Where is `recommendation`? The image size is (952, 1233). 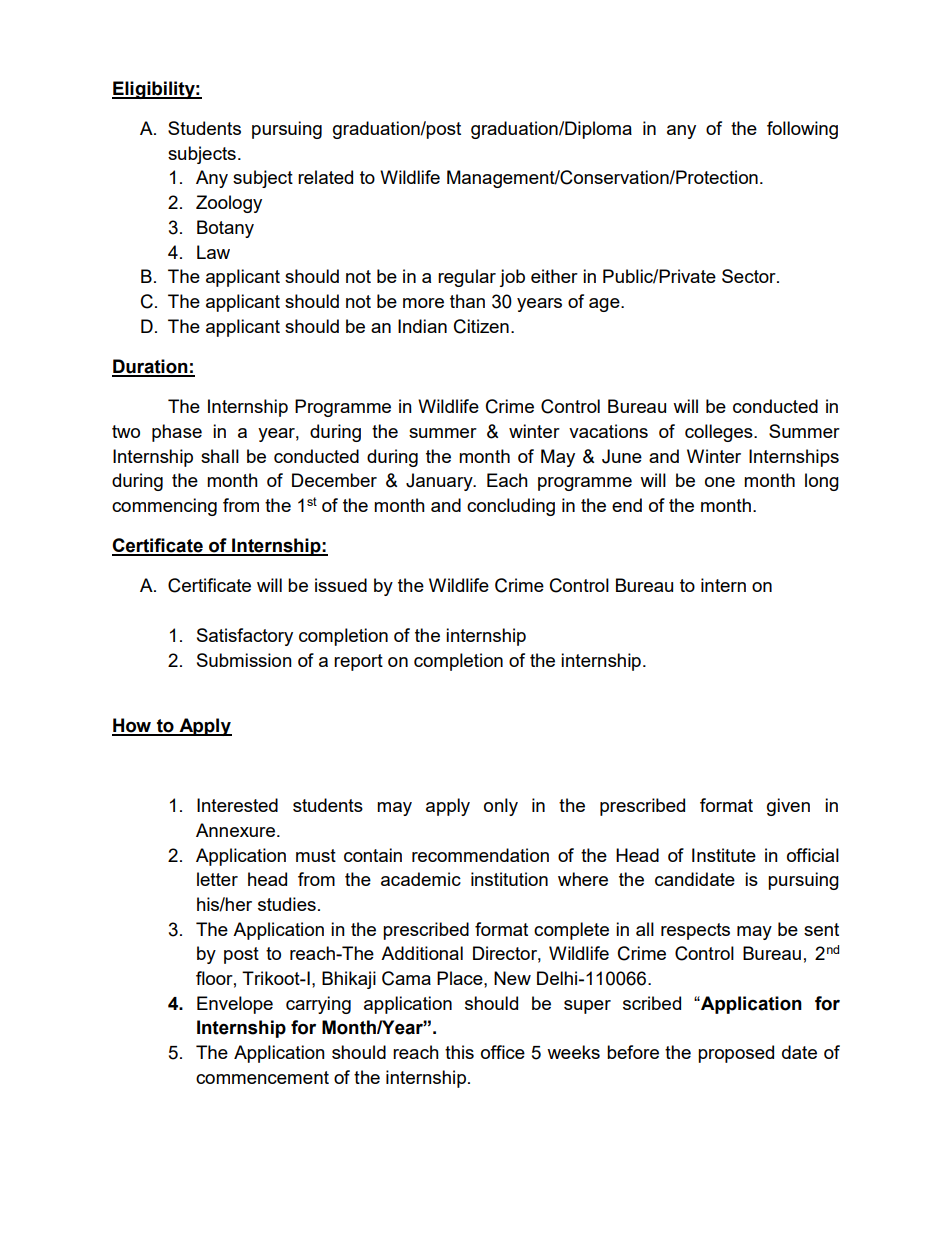
recommendation is located at coordinates (480, 855).
